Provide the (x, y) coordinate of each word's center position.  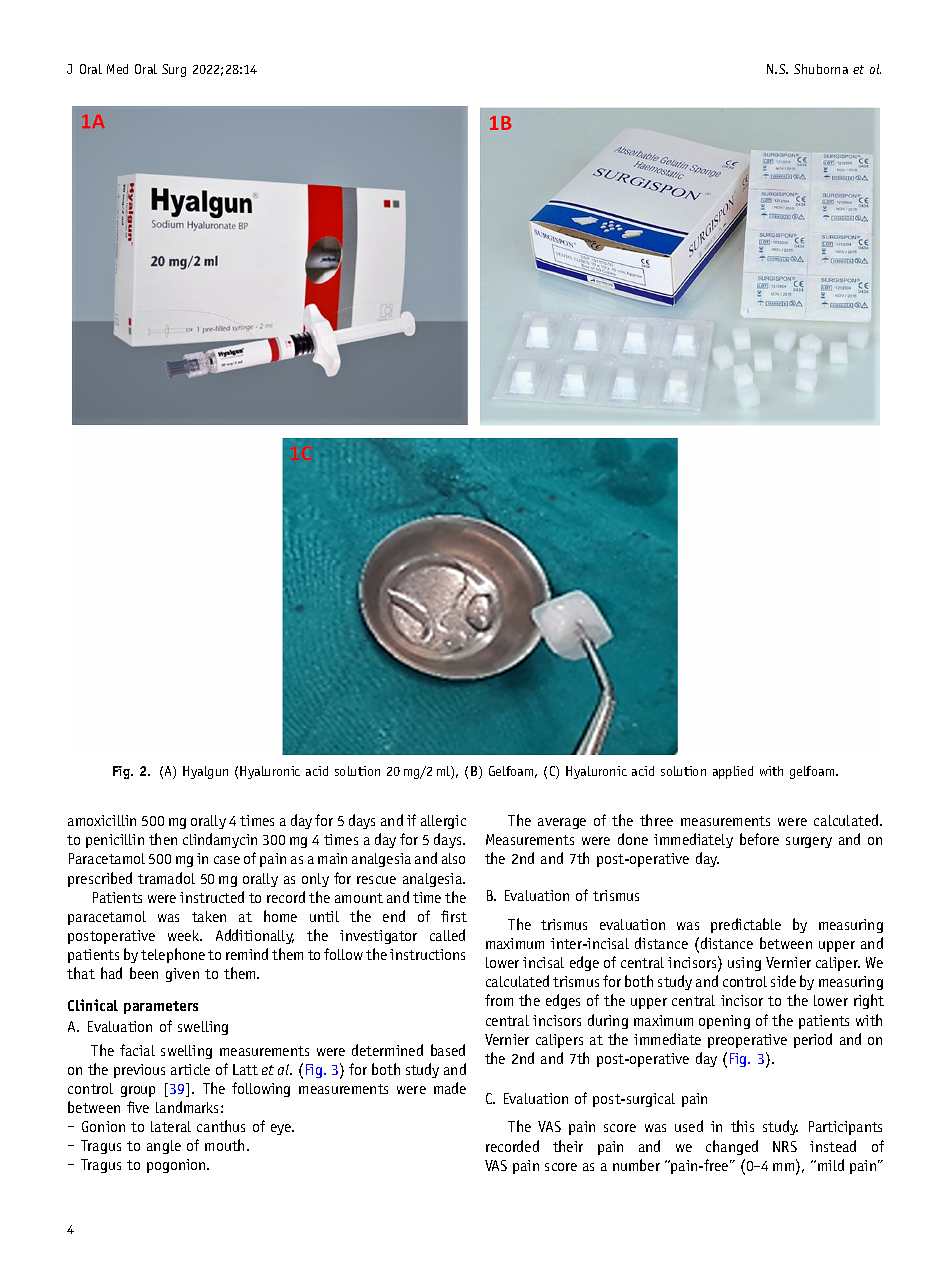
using (744, 964)
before (759, 839)
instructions (427, 954)
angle (164, 1147)
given (182, 975)
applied (733, 772)
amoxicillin (102, 820)
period (813, 1040)
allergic (443, 822)
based (448, 1050)
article (190, 1069)
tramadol (166, 878)
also (453, 858)
